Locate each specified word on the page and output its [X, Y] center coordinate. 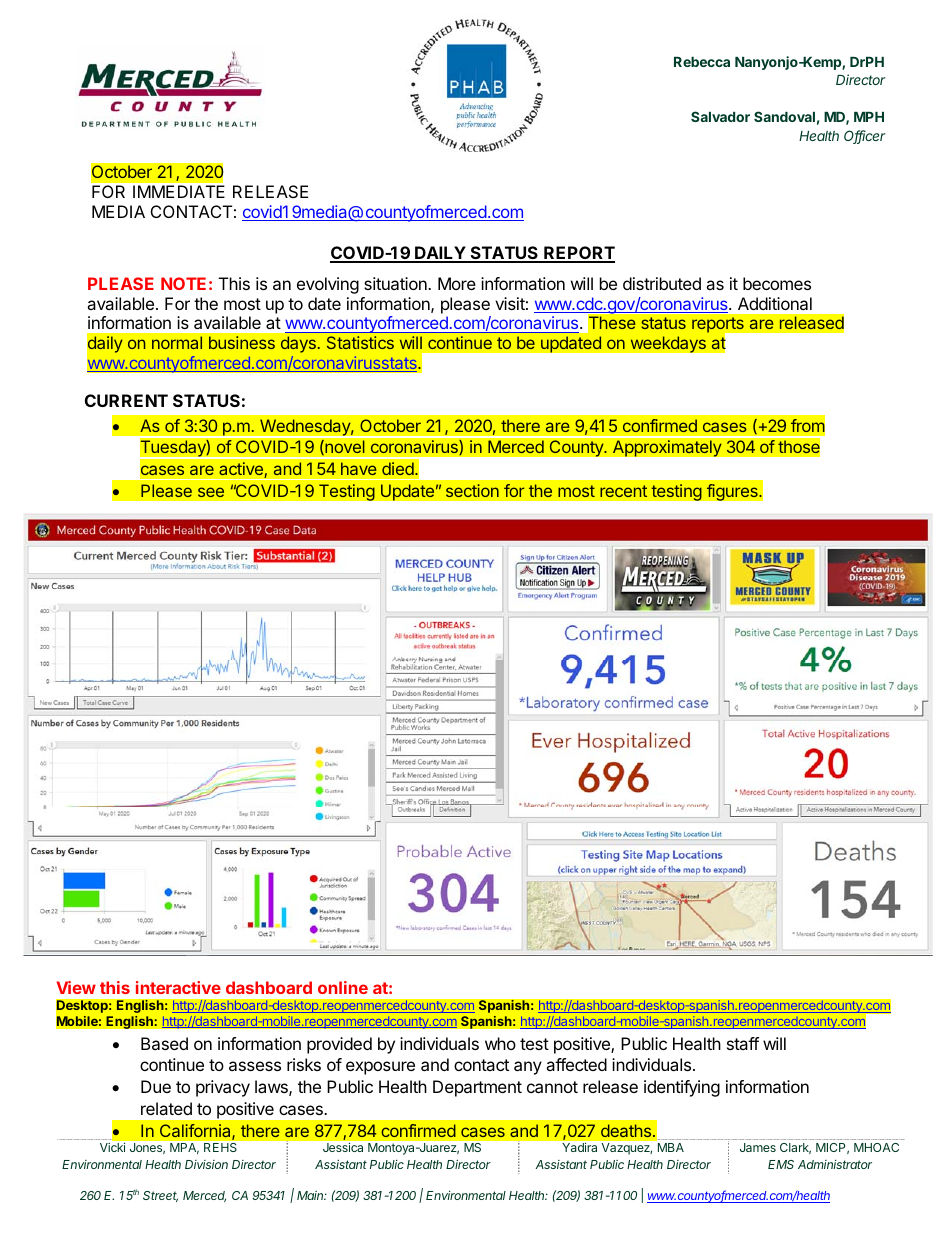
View [76, 987]
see [211, 492]
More [457, 283]
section [472, 490]
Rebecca [702, 62]
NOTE [183, 283]
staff [743, 1043]
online [343, 987]
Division [206, 1164]
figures [733, 492]
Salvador [720, 116]
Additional [775, 303]
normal [177, 342]
